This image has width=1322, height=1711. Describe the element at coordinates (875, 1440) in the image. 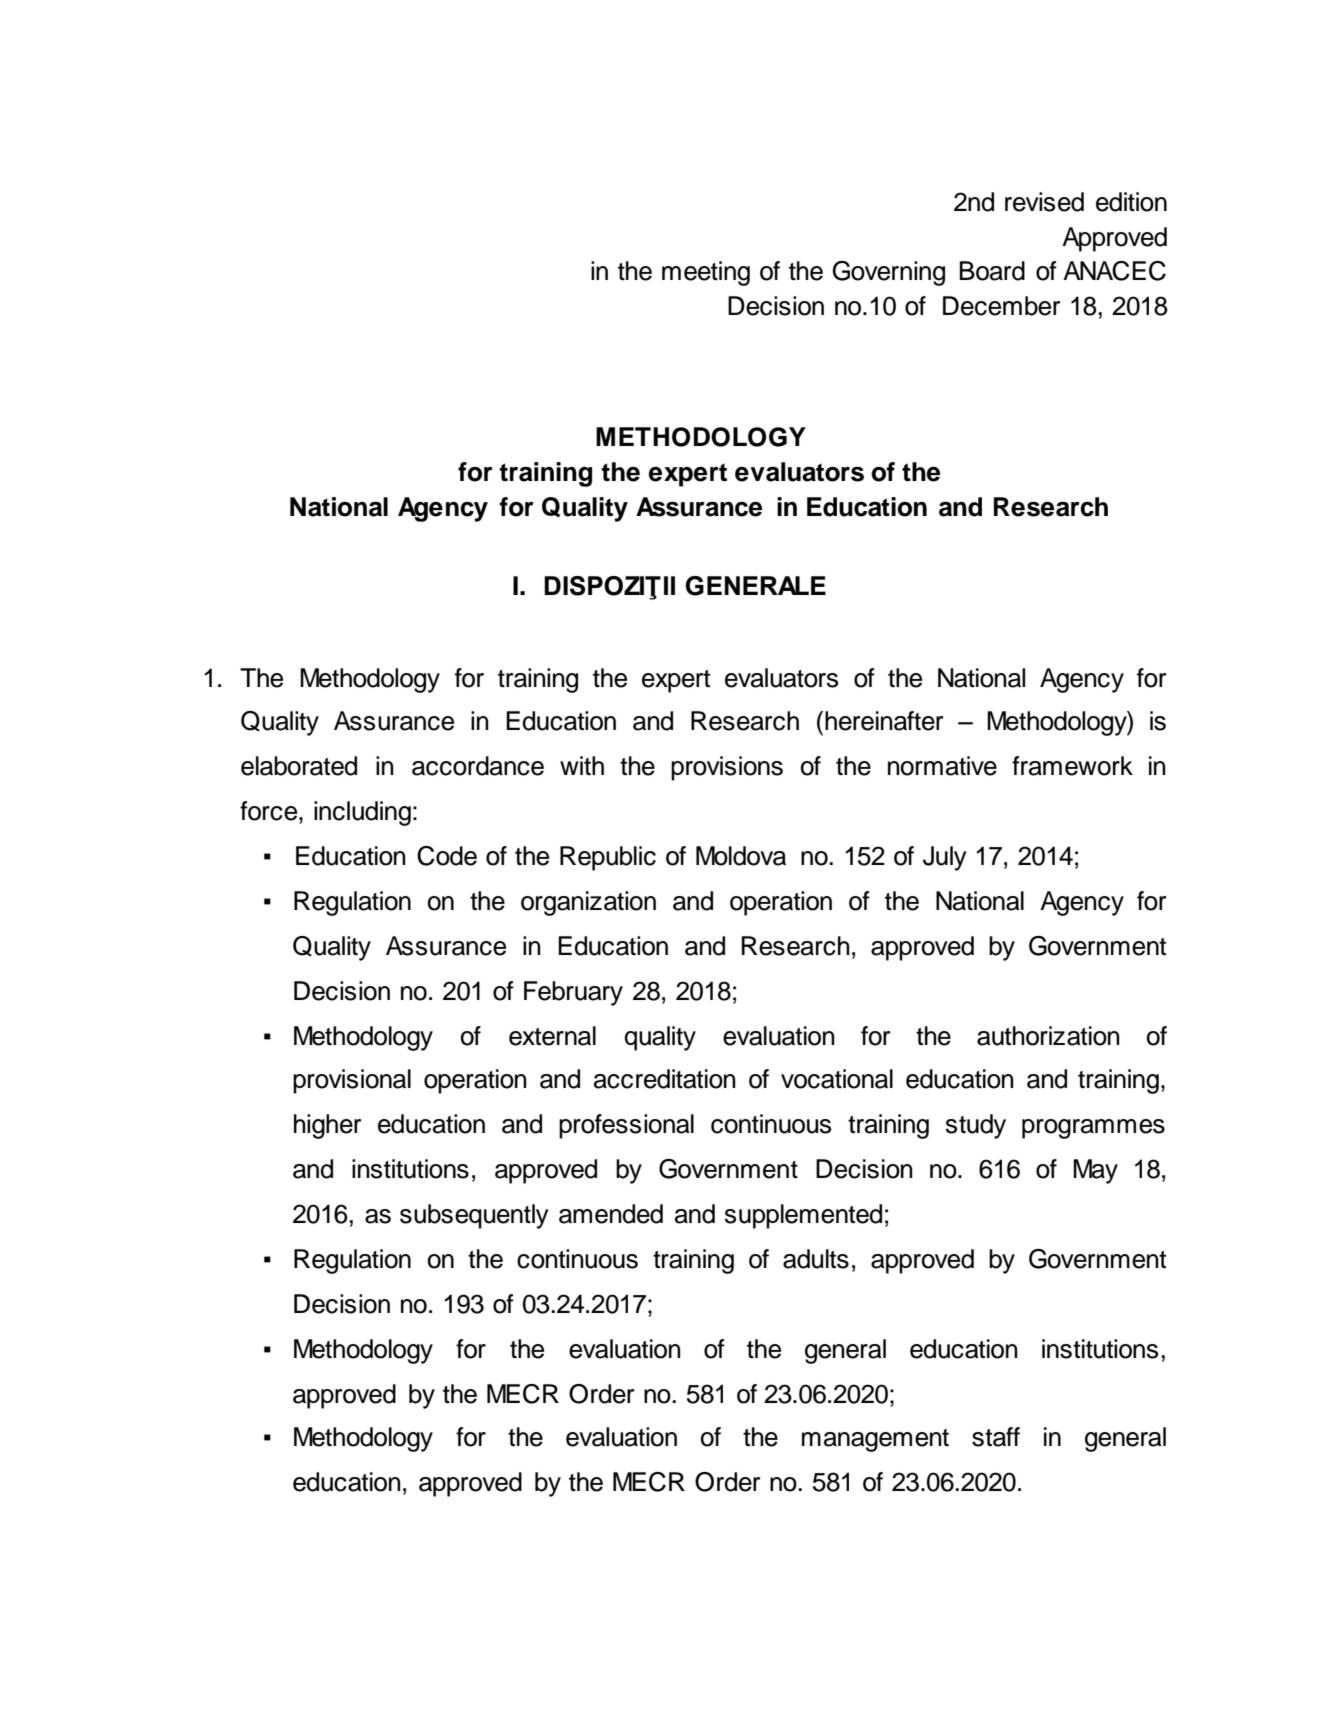

I see `management` at that location.
